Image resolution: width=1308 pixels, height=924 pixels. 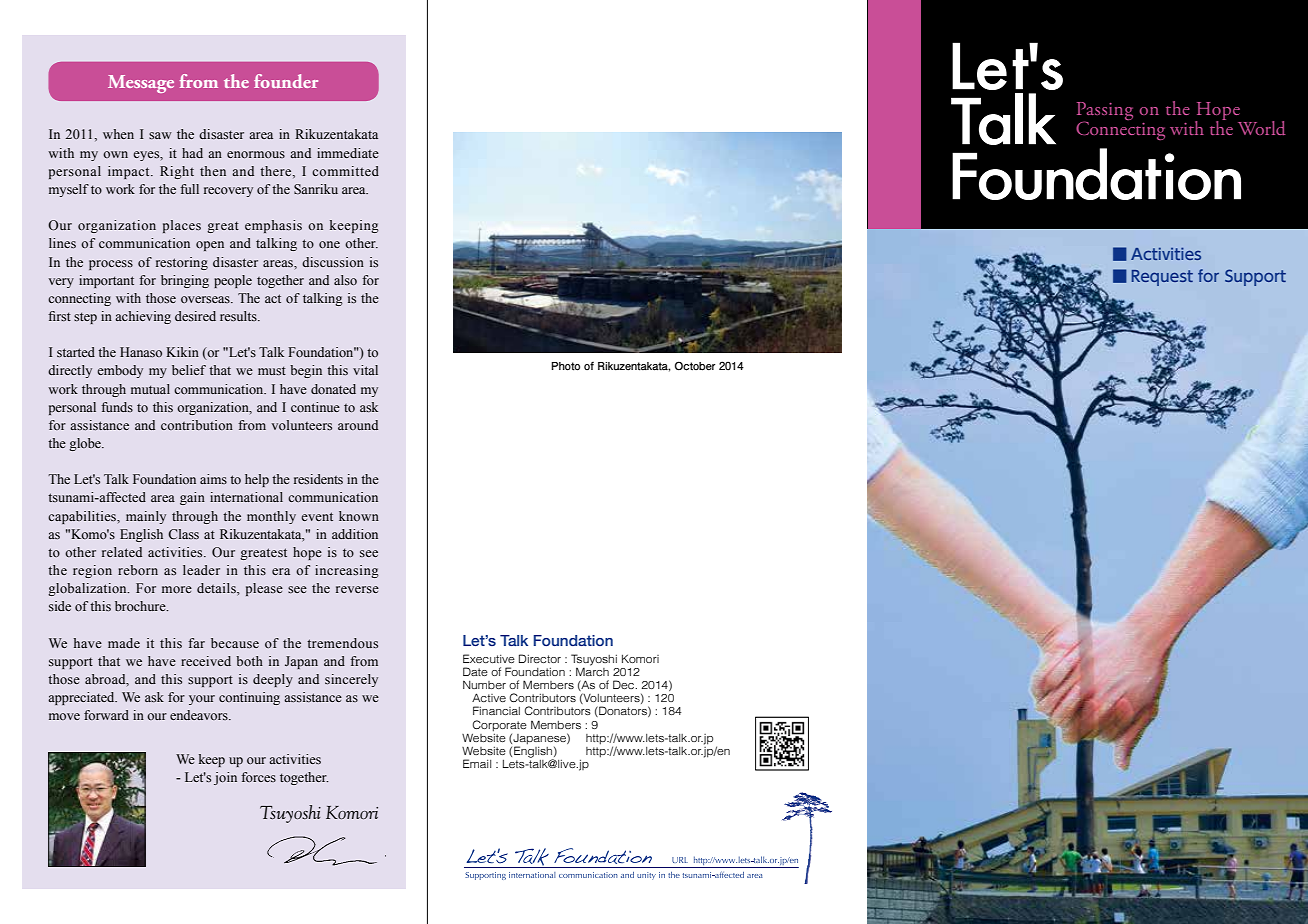 What do you see at coordinates (1105, 112) in the page?
I see `Passing` at bounding box center [1105, 112].
